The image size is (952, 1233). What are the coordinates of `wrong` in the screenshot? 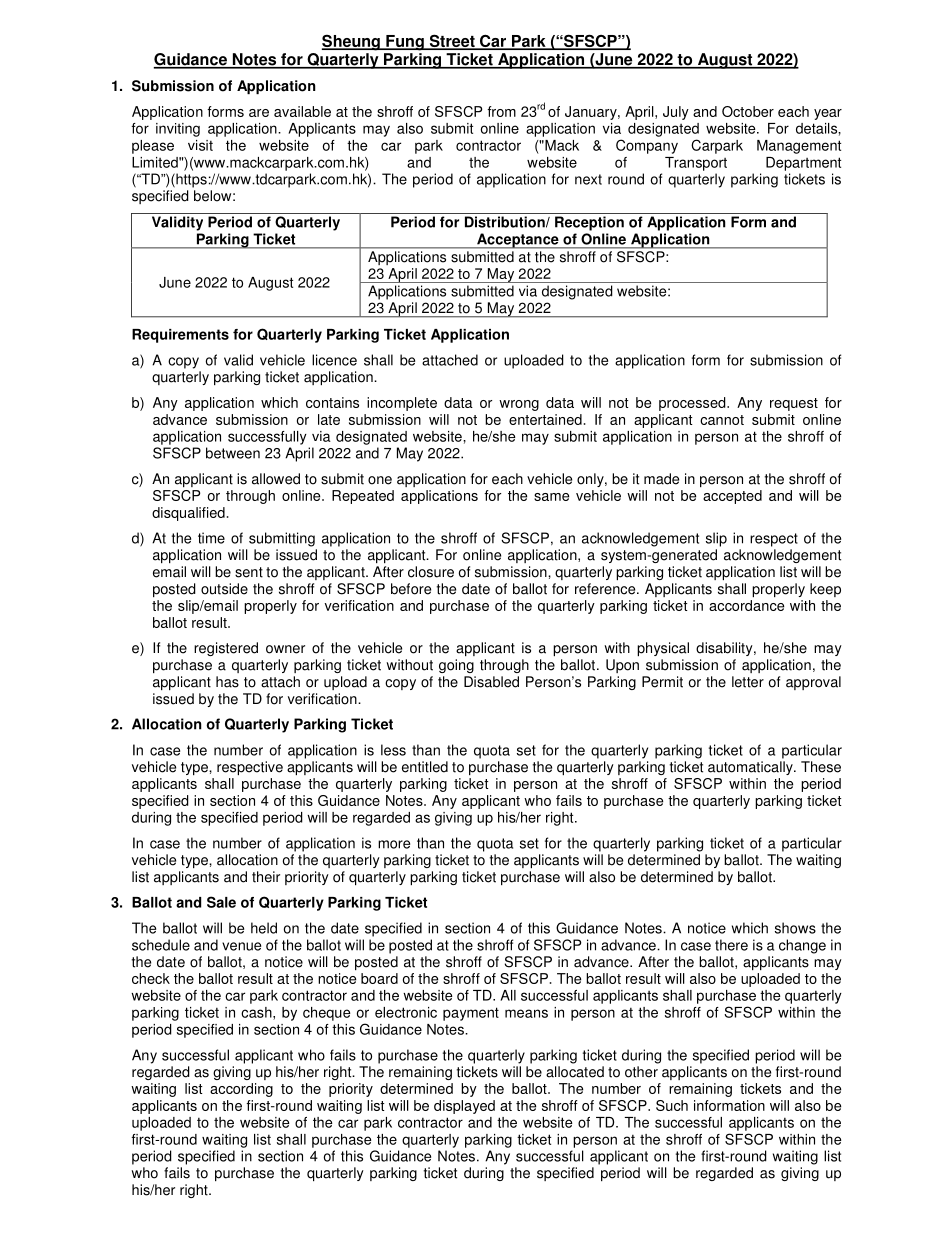 It's located at (519, 405).
